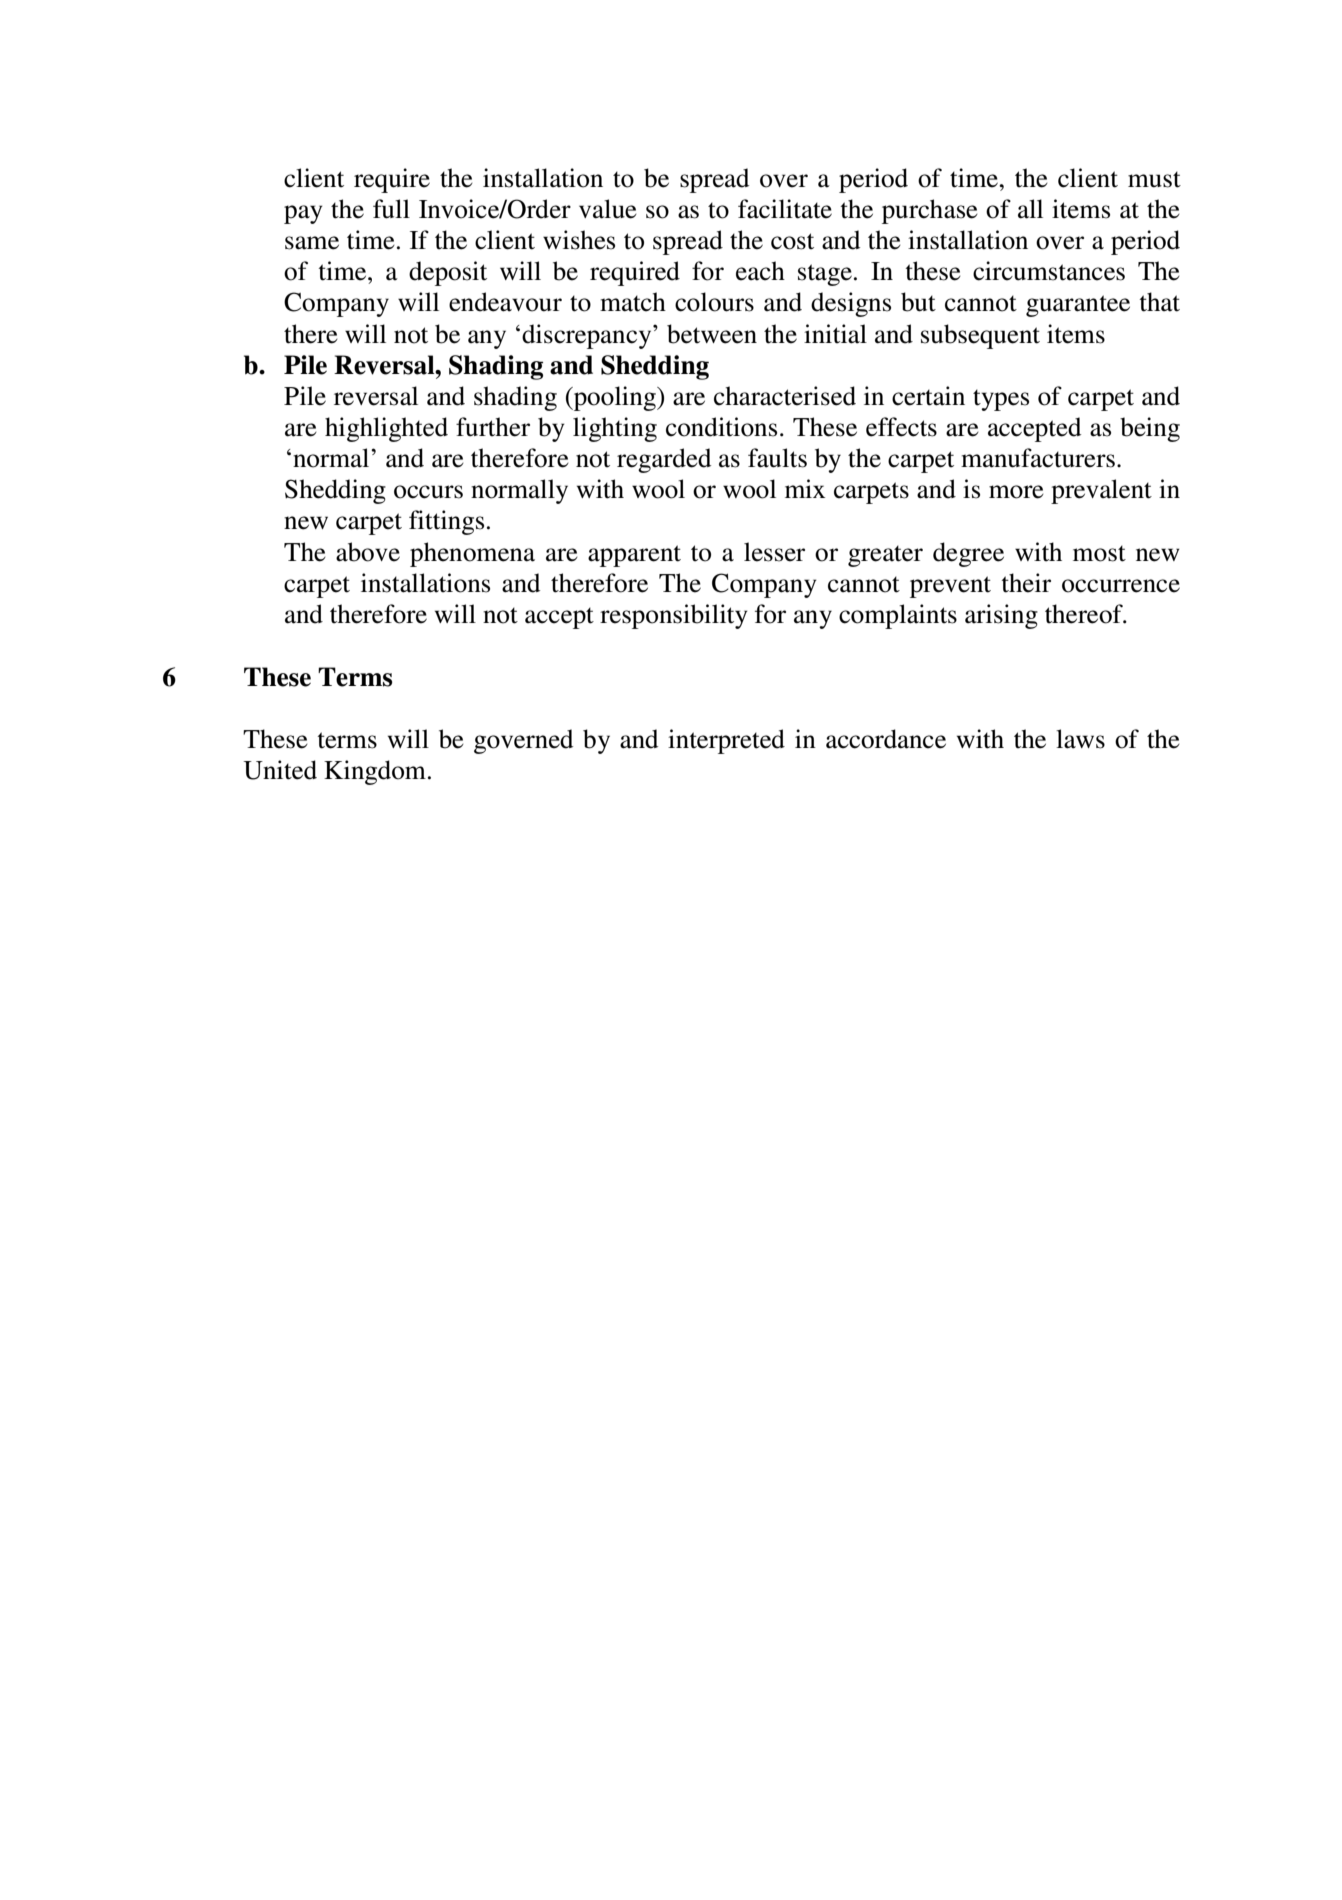 This document has height=1900, width=1342. Describe the element at coordinates (664, 460) in the document. I see `regarded` at that location.
